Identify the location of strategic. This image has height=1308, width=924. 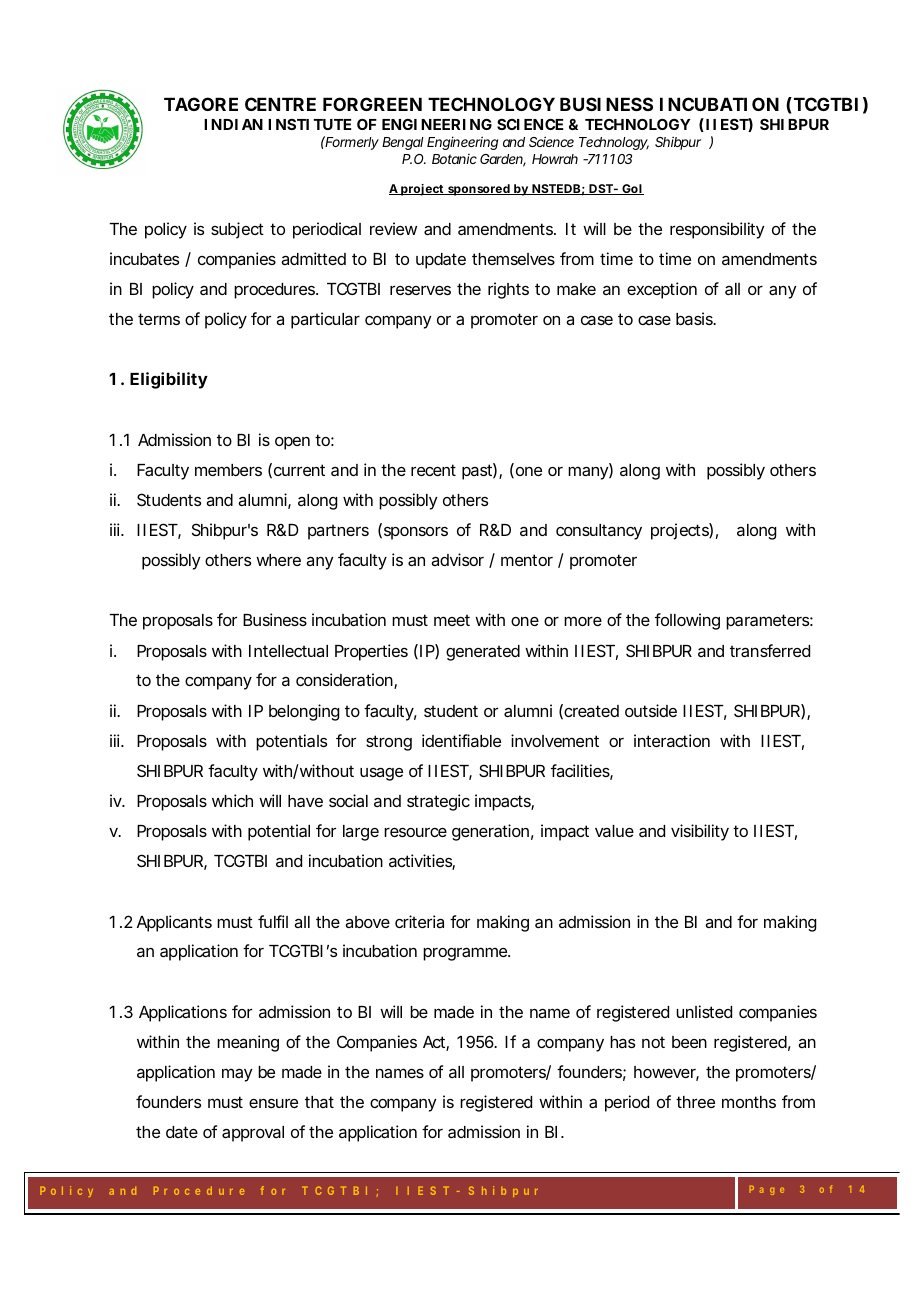
(438, 802).
